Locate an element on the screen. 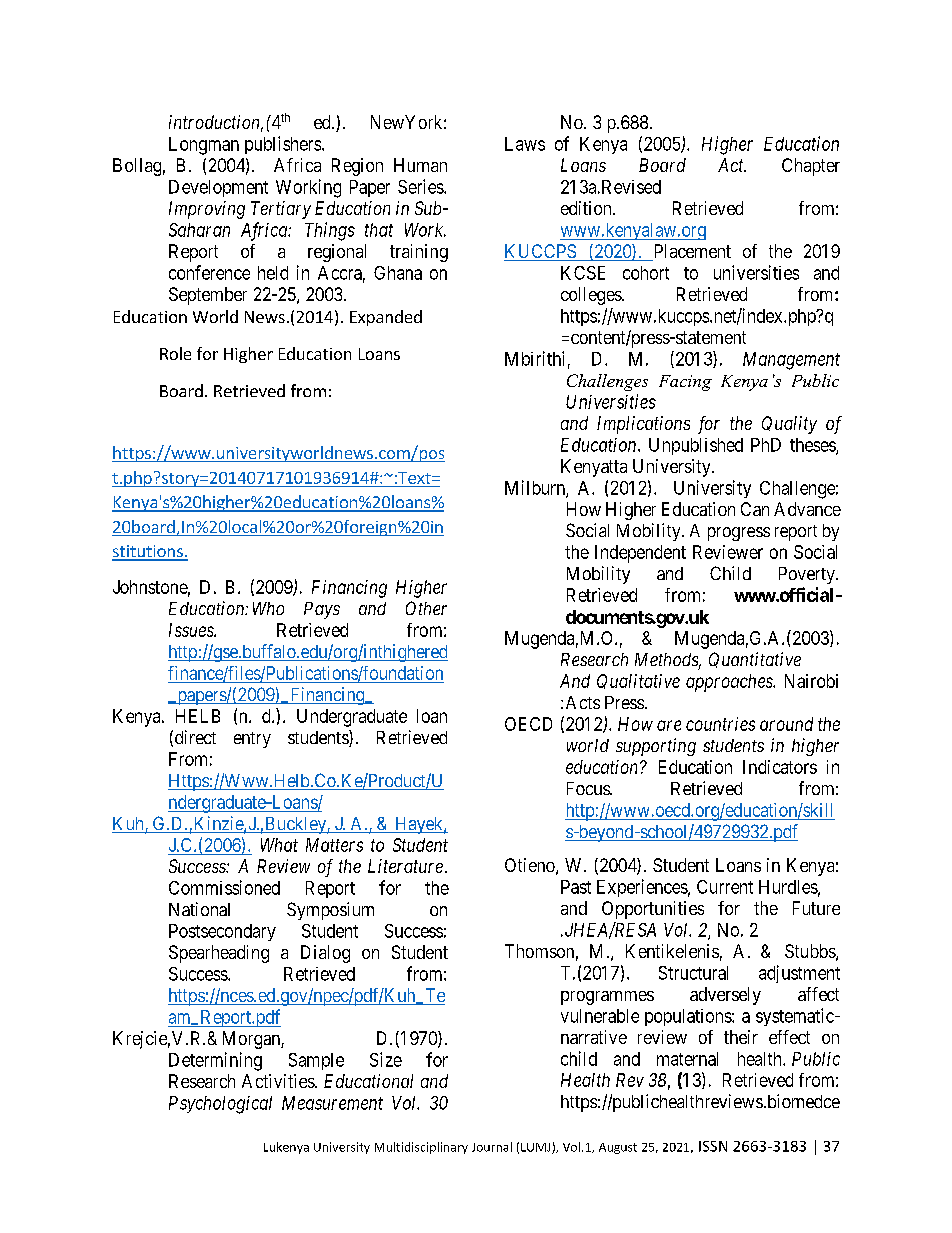  Quantitative is located at coordinates (755, 660).
